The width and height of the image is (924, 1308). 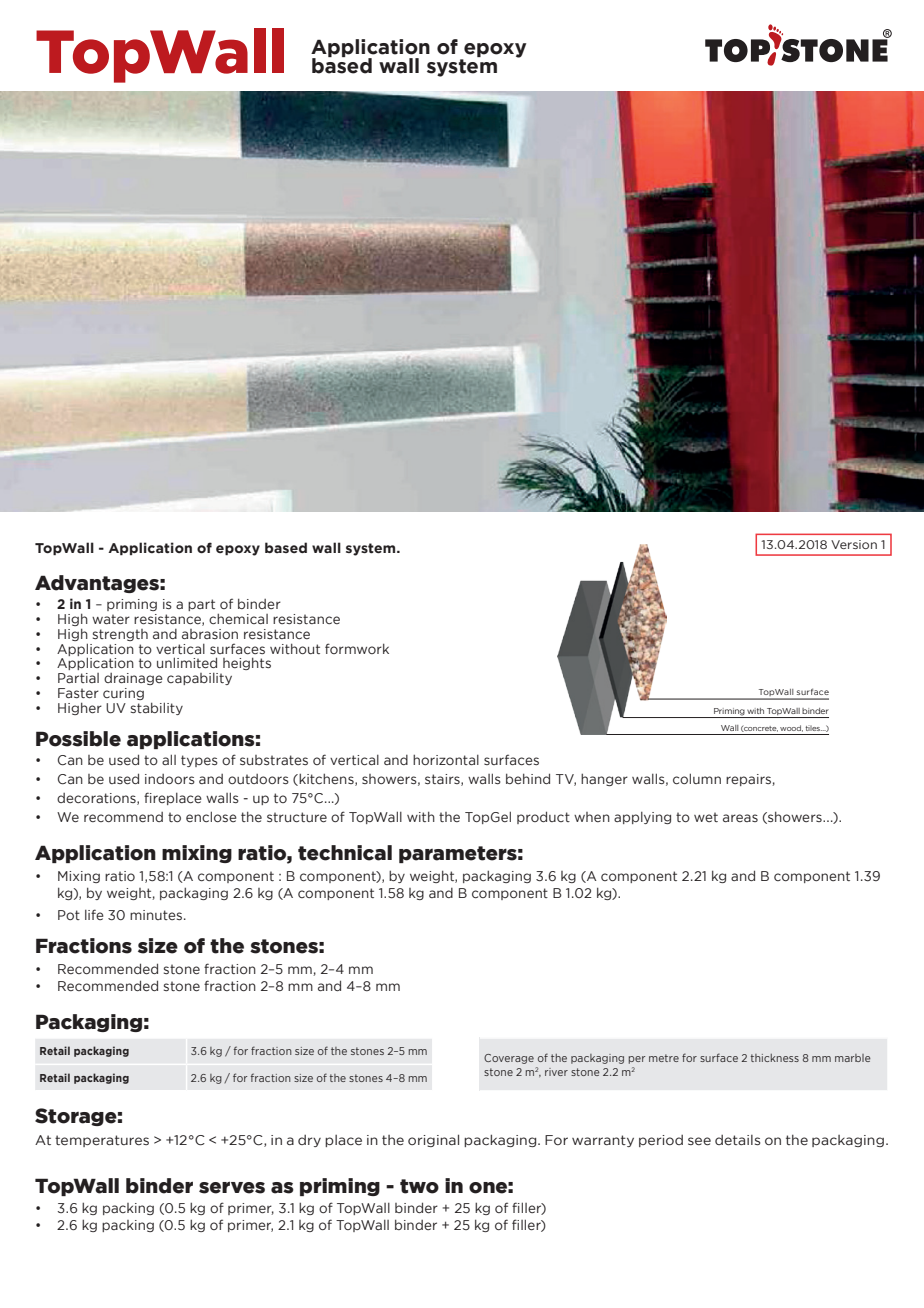 I want to click on Coverage, so click(x=509, y=1059).
